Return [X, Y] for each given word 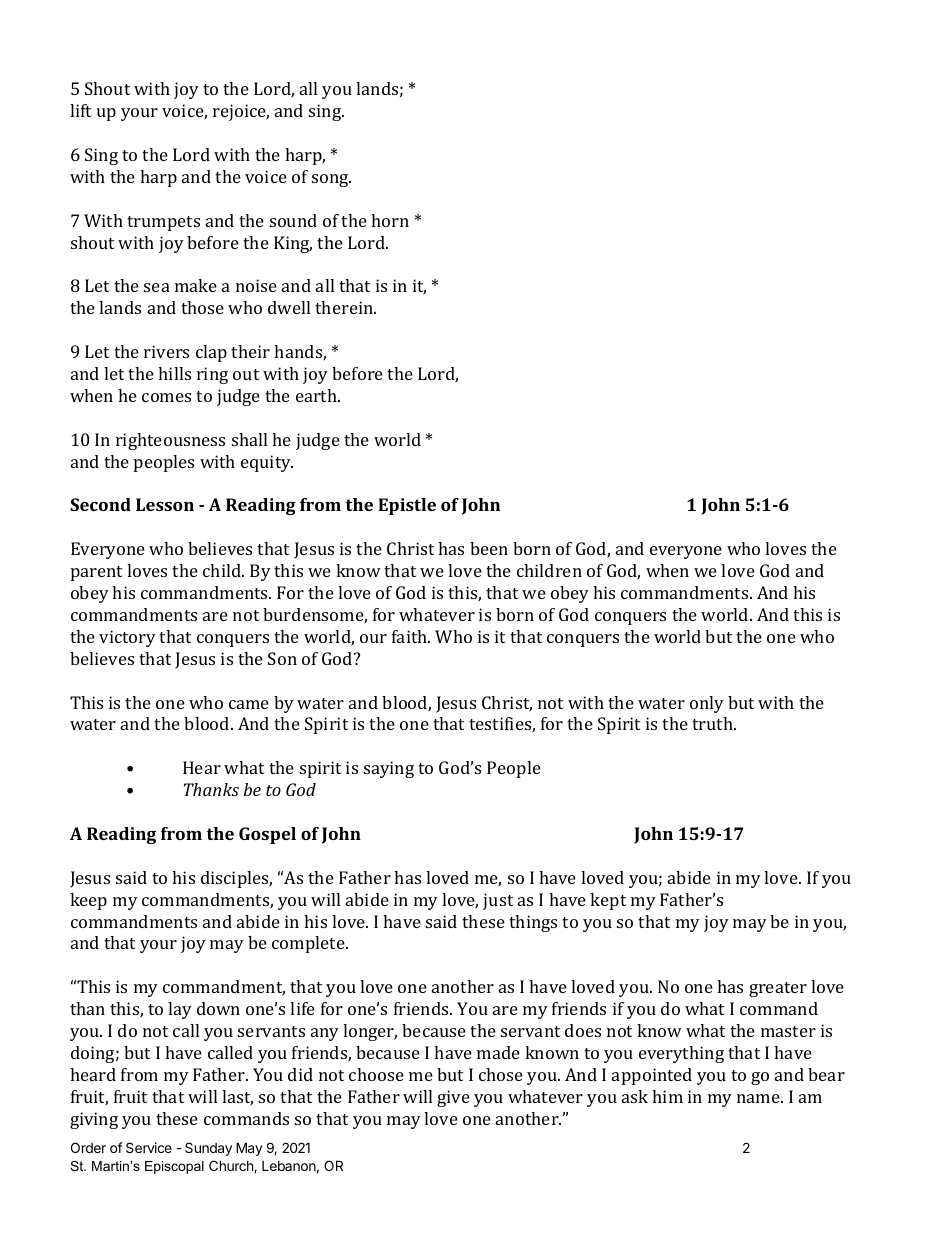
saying [389, 769]
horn [390, 220]
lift [80, 110]
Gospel [267, 835]
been [489, 548]
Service [149, 1147]
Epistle [407, 506]
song [331, 180]
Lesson [165, 504]
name [759, 1098]
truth [713, 723]
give [453, 1098]
